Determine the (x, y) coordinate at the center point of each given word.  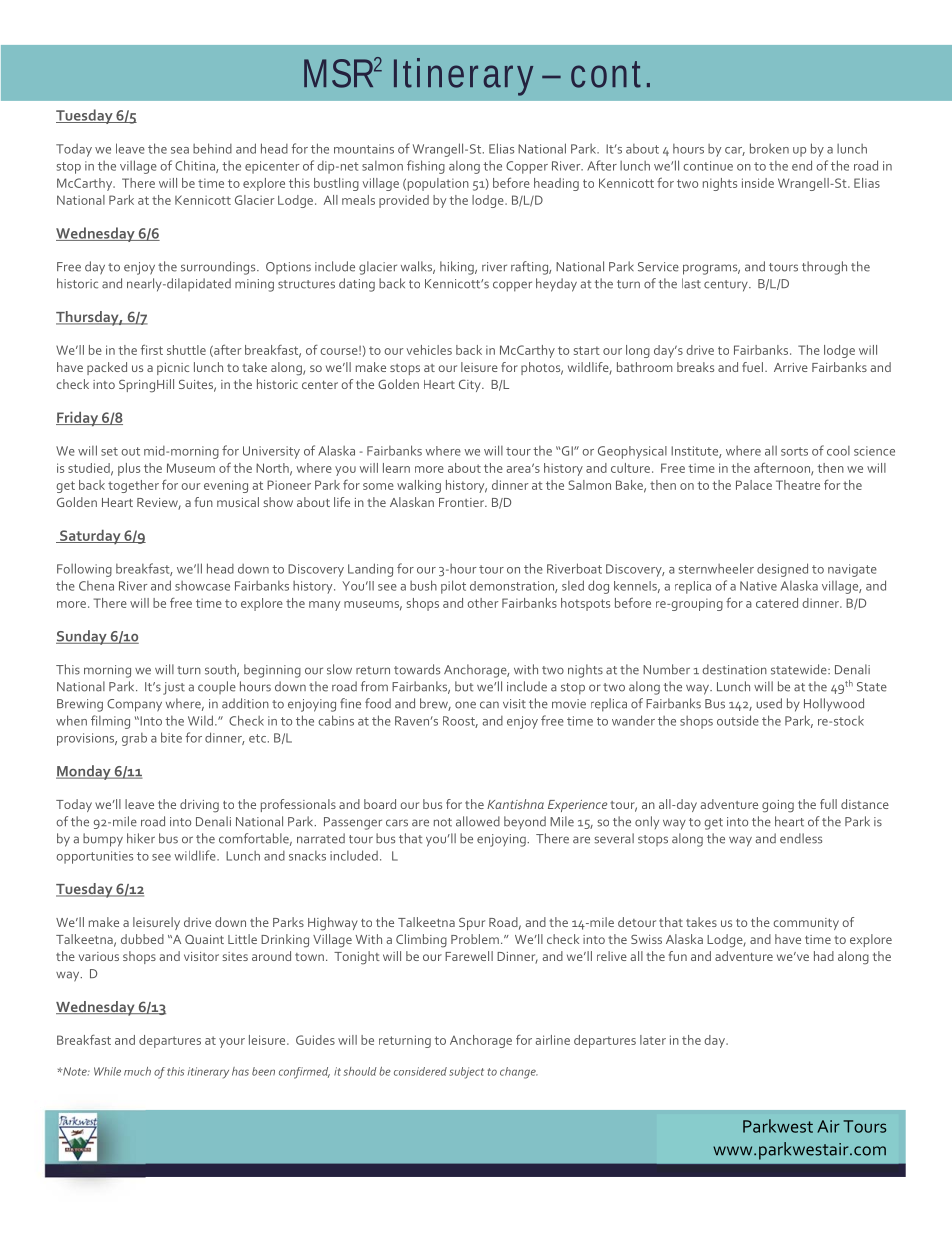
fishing (426, 167)
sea (180, 150)
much (137, 1071)
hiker (141, 838)
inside (758, 183)
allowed (478, 821)
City (471, 385)
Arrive (791, 367)
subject (466, 1073)
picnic (173, 369)
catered (777, 603)
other (483, 603)
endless (801, 838)
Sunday (82, 637)
